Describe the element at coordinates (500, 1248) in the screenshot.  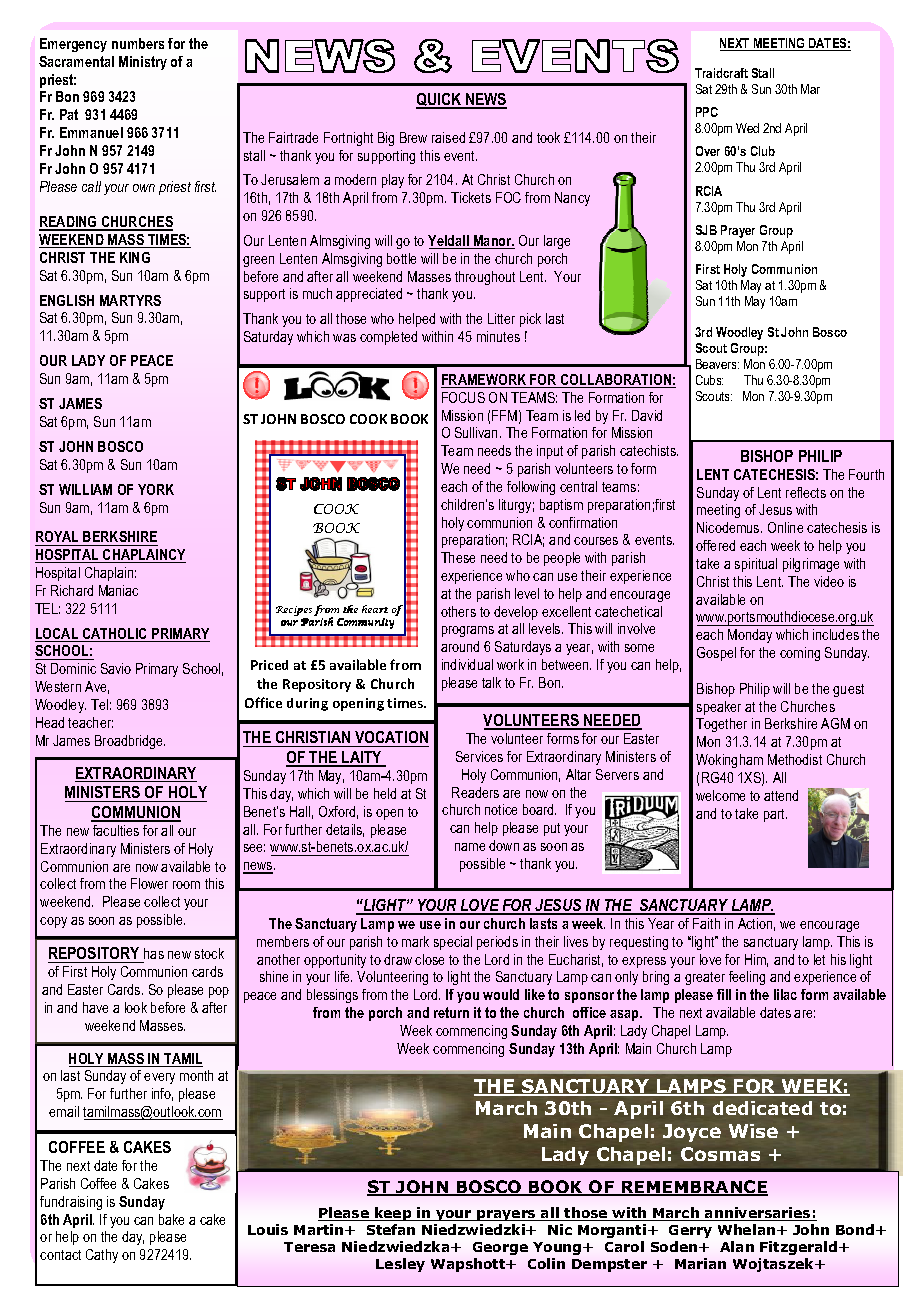
I see `George` at that location.
